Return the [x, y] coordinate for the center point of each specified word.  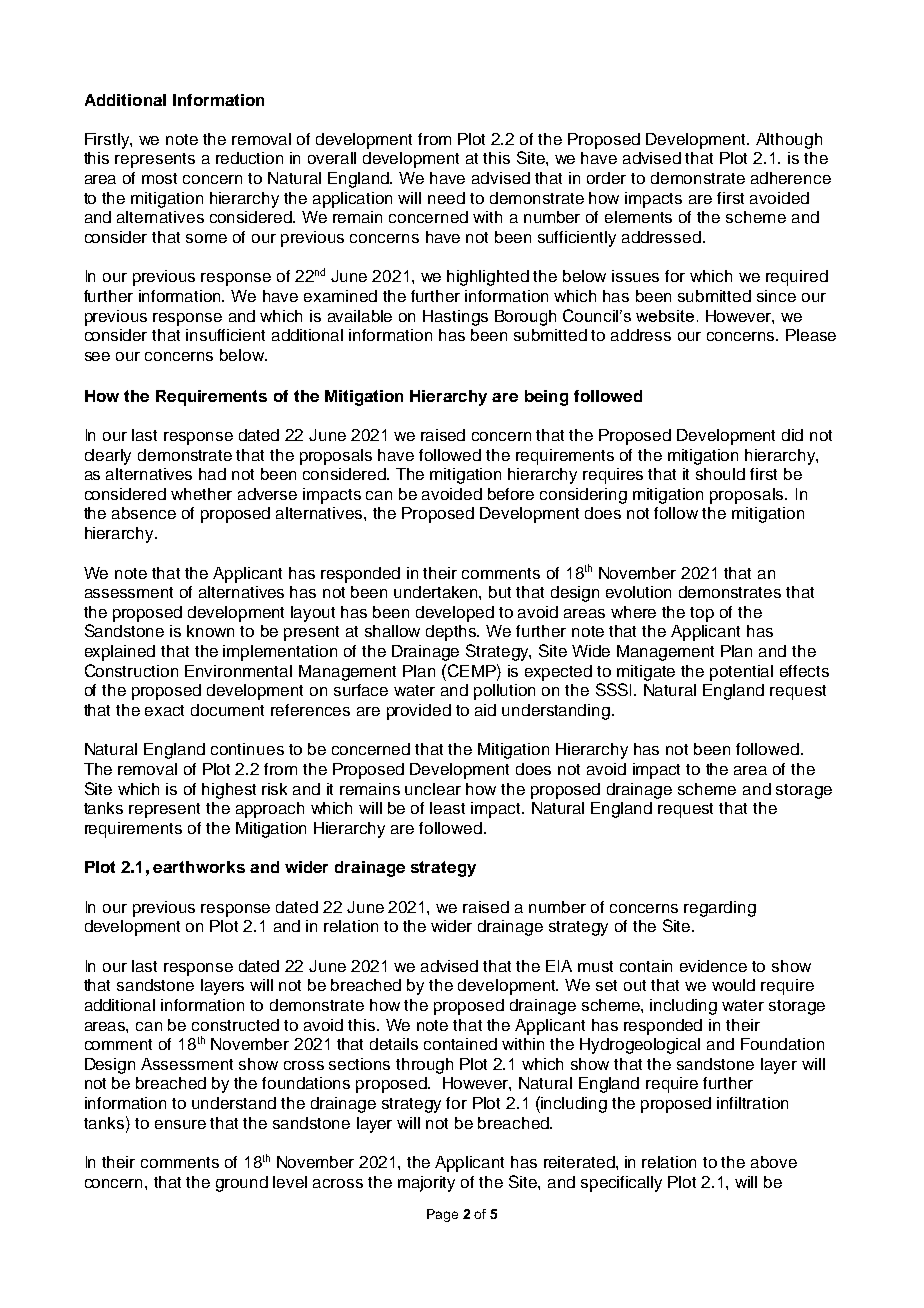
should [720, 474]
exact [164, 710]
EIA [559, 966]
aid [485, 710]
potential [741, 673]
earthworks [199, 867]
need [446, 198]
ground [242, 1184]
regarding [720, 909]
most [159, 178]
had [212, 474]
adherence [791, 178]
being [546, 398]
